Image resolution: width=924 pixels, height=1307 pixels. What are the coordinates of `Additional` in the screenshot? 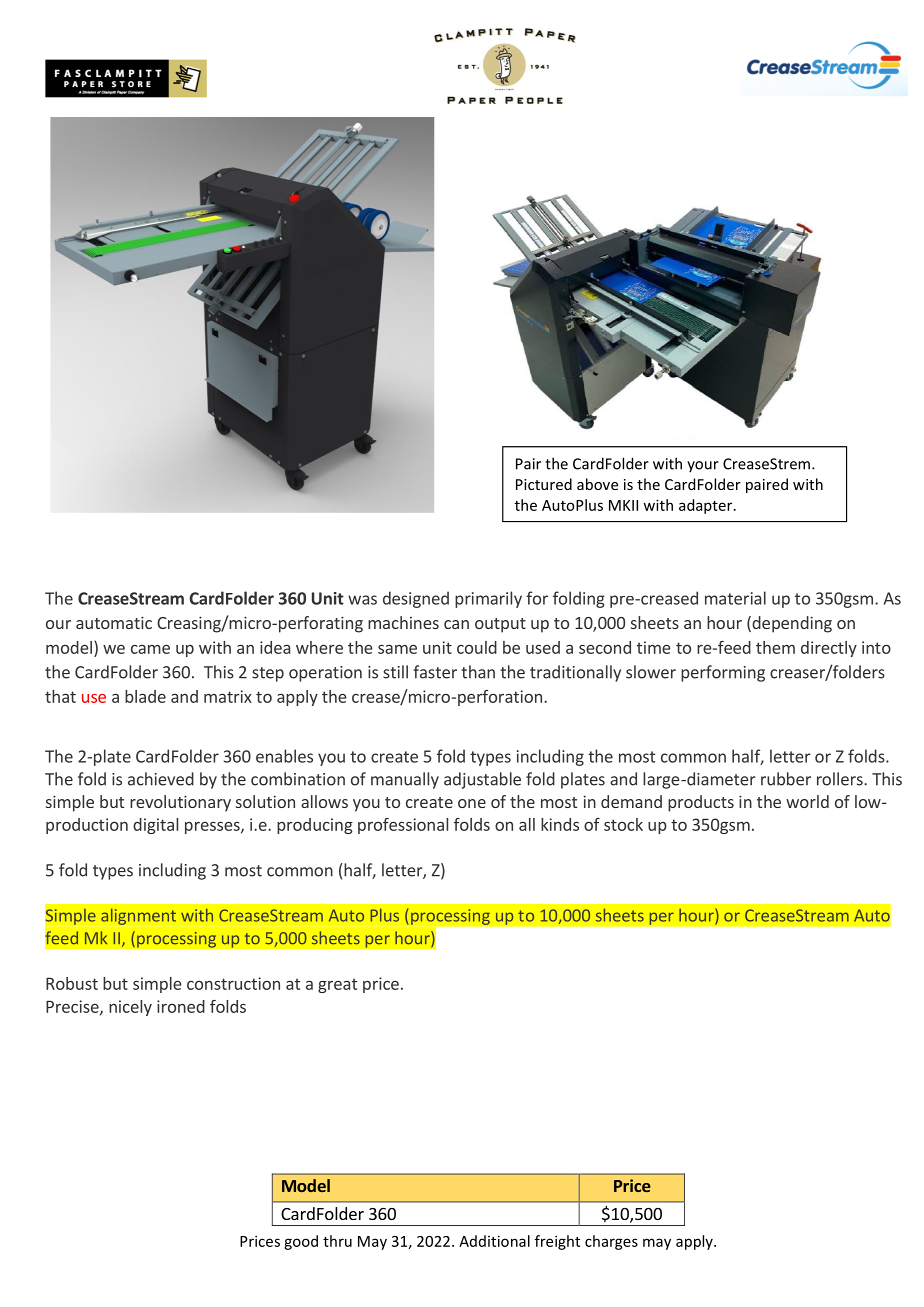 It's located at (494, 1241).
